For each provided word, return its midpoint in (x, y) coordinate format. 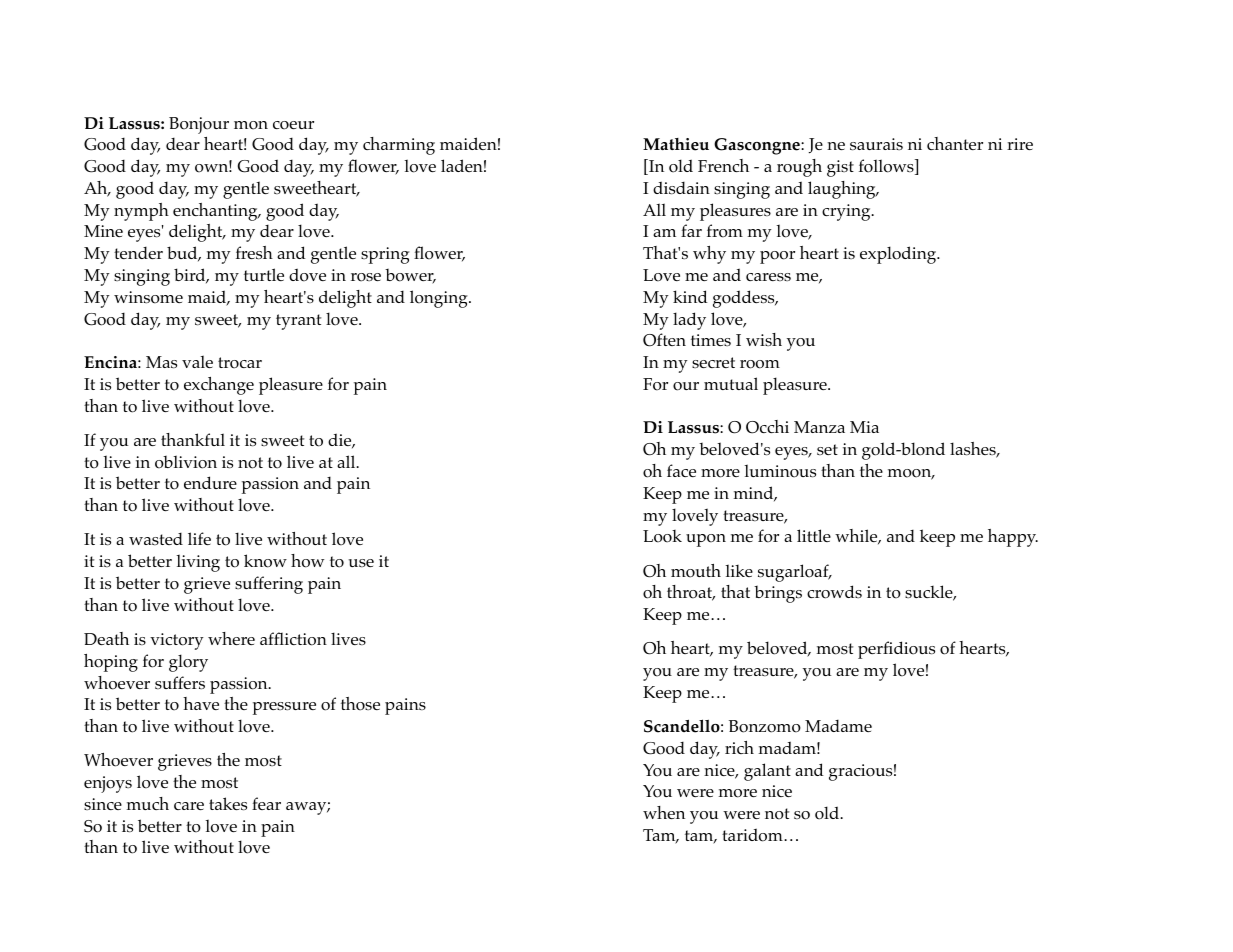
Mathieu (676, 144)
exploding (899, 255)
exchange (219, 386)
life (199, 538)
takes (228, 804)
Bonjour (199, 125)
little (814, 535)
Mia (864, 427)
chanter (955, 143)
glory (188, 663)
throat (691, 593)
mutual (731, 383)
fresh (254, 253)
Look (662, 536)
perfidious (896, 650)
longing (440, 299)
